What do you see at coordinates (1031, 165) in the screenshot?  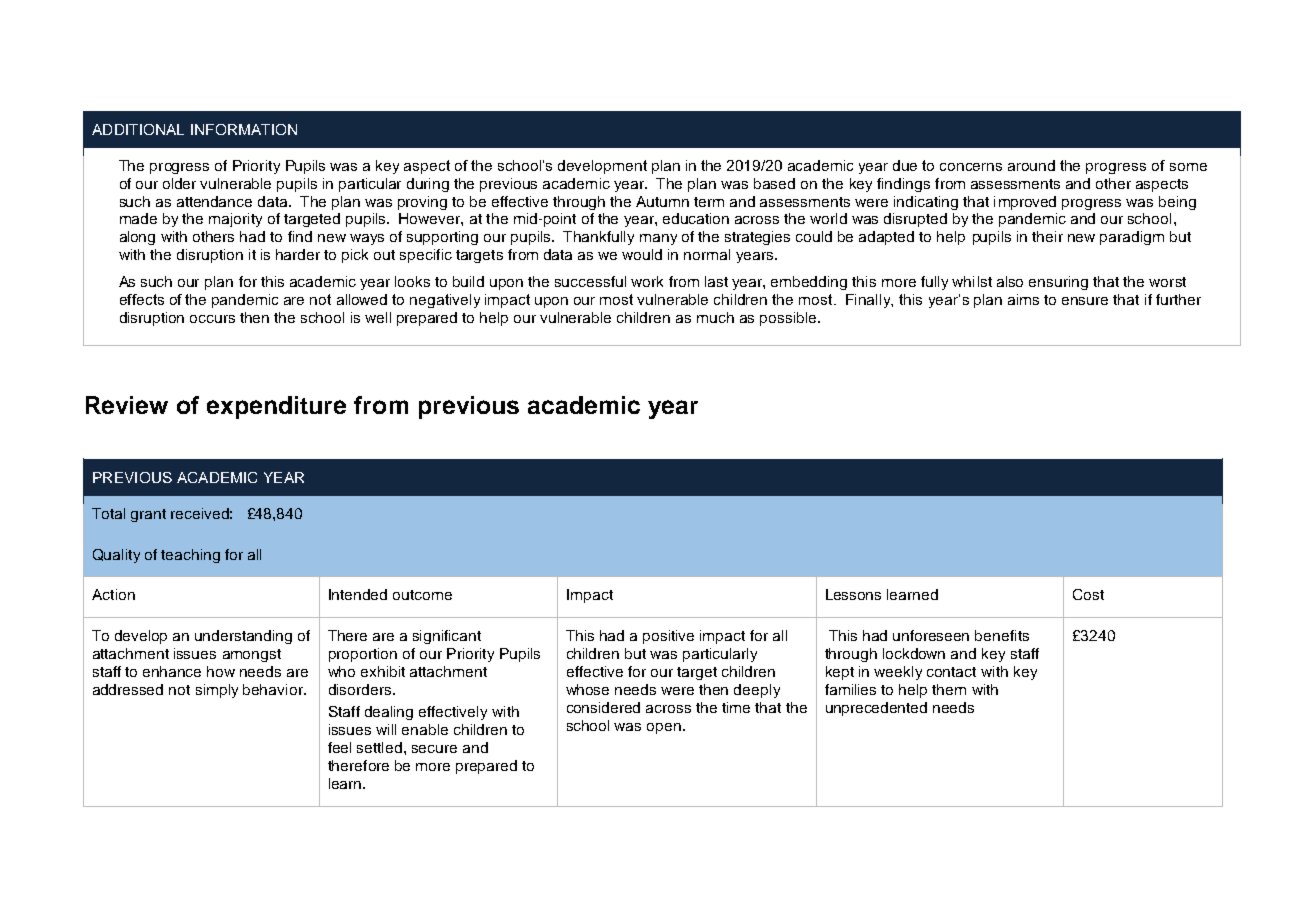 I see `around` at bounding box center [1031, 165].
